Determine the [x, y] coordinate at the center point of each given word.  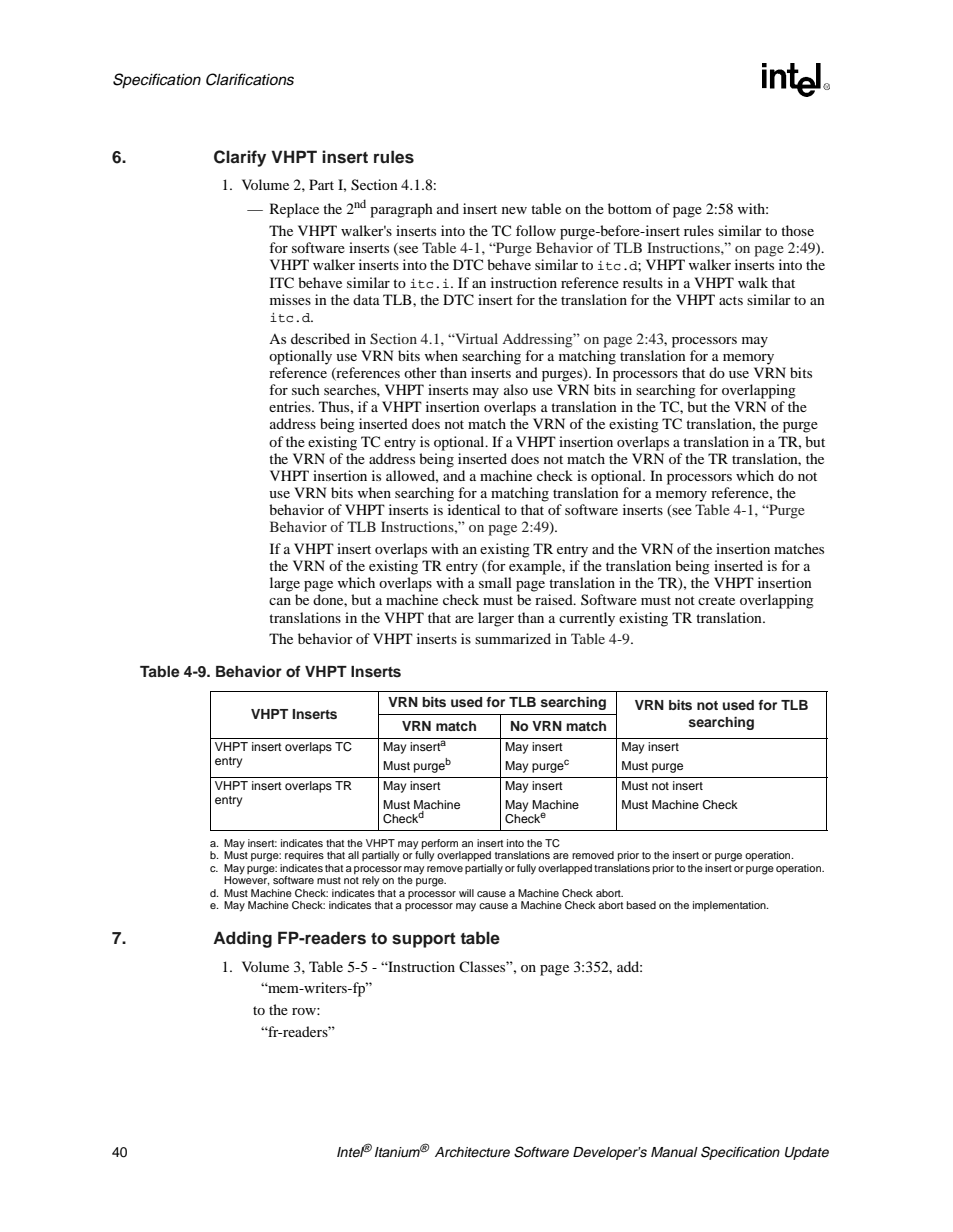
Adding [242, 939]
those [797, 230]
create [716, 600]
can [280, 601]
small [495, 582]
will [466, 893]
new [514, 210]
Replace [294, 210]
